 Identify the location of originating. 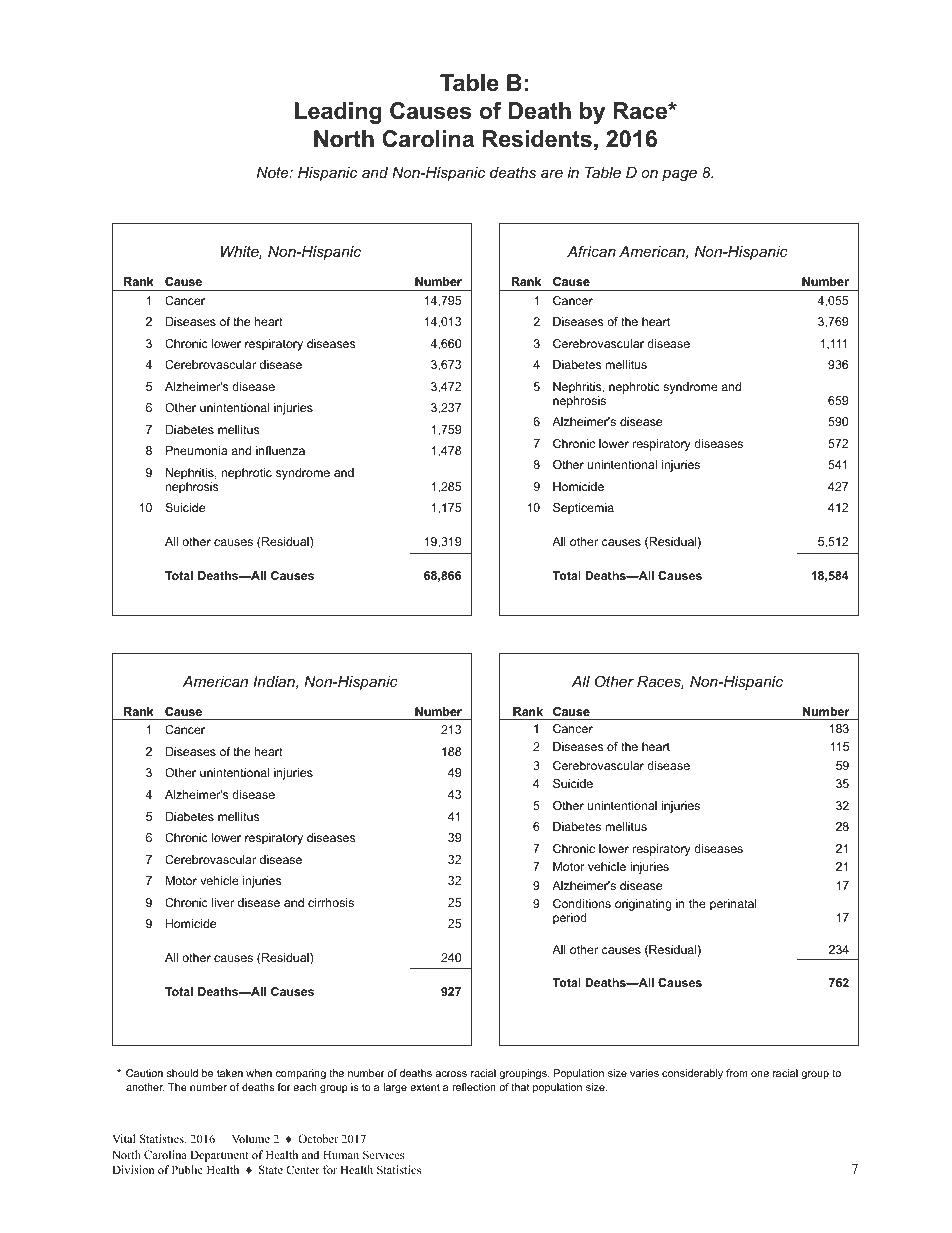
(643, 905).
